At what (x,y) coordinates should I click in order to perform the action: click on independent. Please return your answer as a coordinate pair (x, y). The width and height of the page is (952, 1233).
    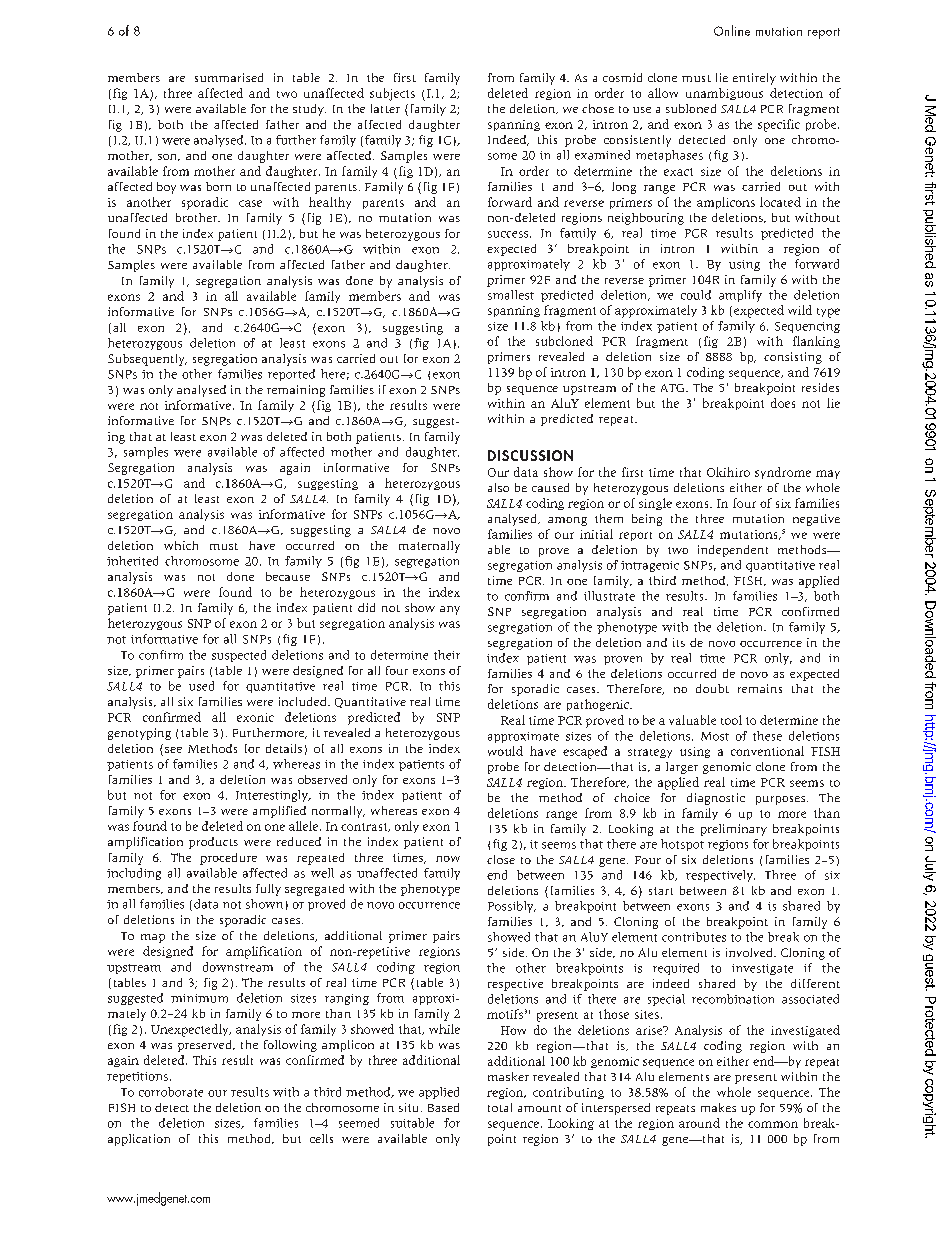
    Looking at the image, I should click on (733, 551).
